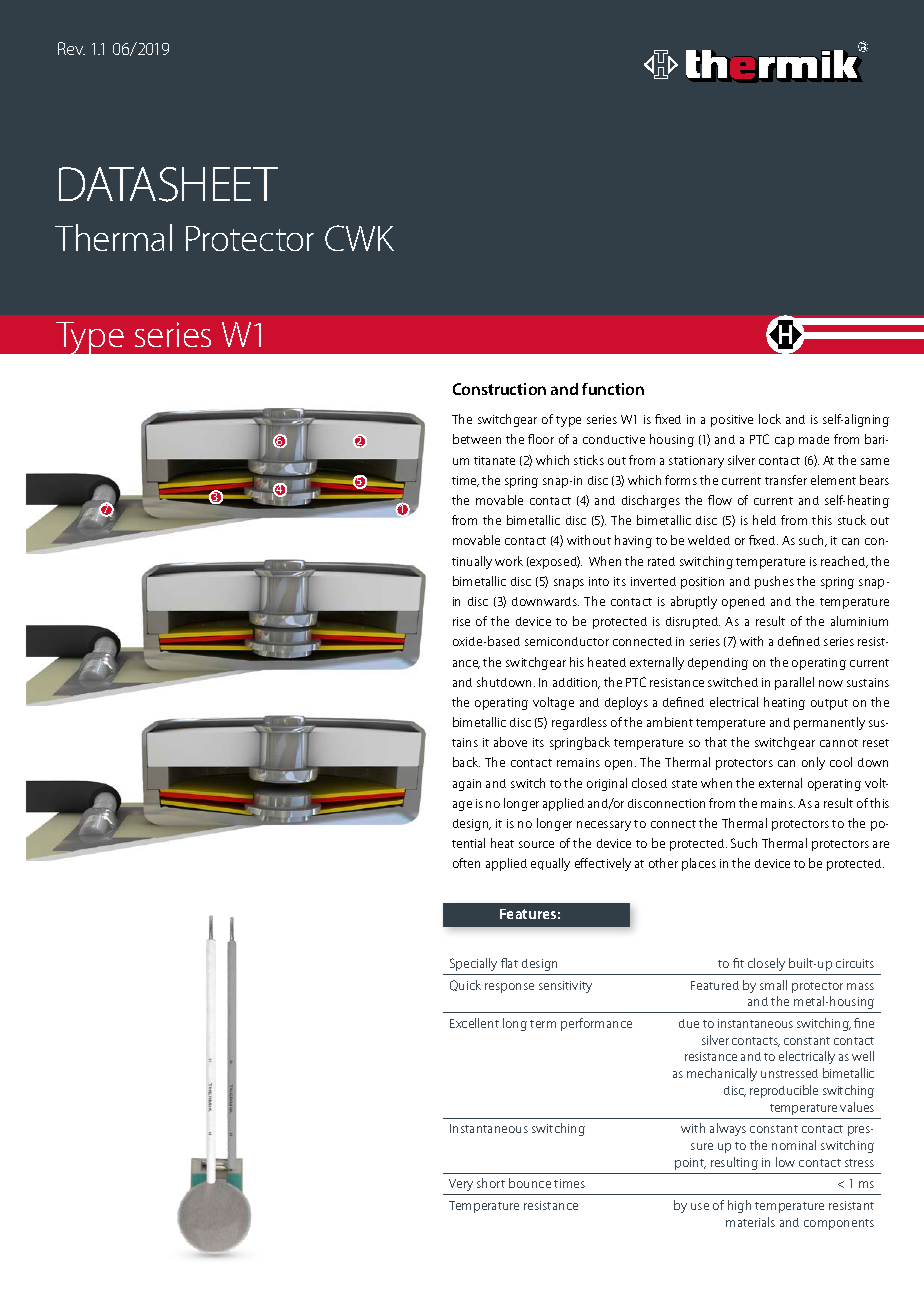  Describe the element at coordinates (168, 184) in the page. I see `DATASHEET` at that location.
